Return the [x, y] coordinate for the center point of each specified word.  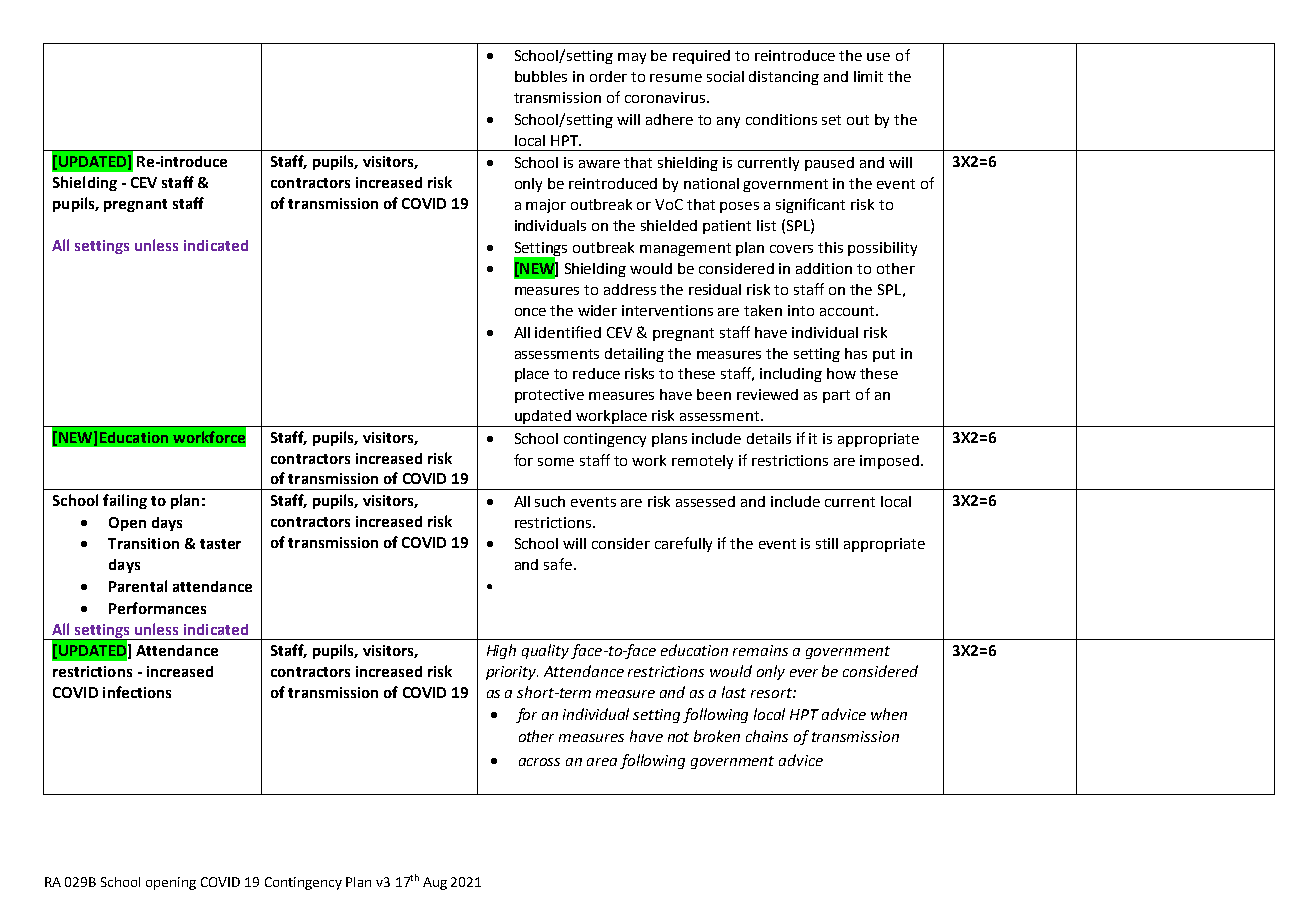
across [539, 762]
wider [597, 310]
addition [824, 268]
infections [137, 692]
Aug [435, 883]
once [530, 312]
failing [125, 501]
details [769, 438]
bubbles [541, 76]
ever [804, 673]
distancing [784, 78]
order [608, 76]
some [556, 462]
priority [512, 673]
